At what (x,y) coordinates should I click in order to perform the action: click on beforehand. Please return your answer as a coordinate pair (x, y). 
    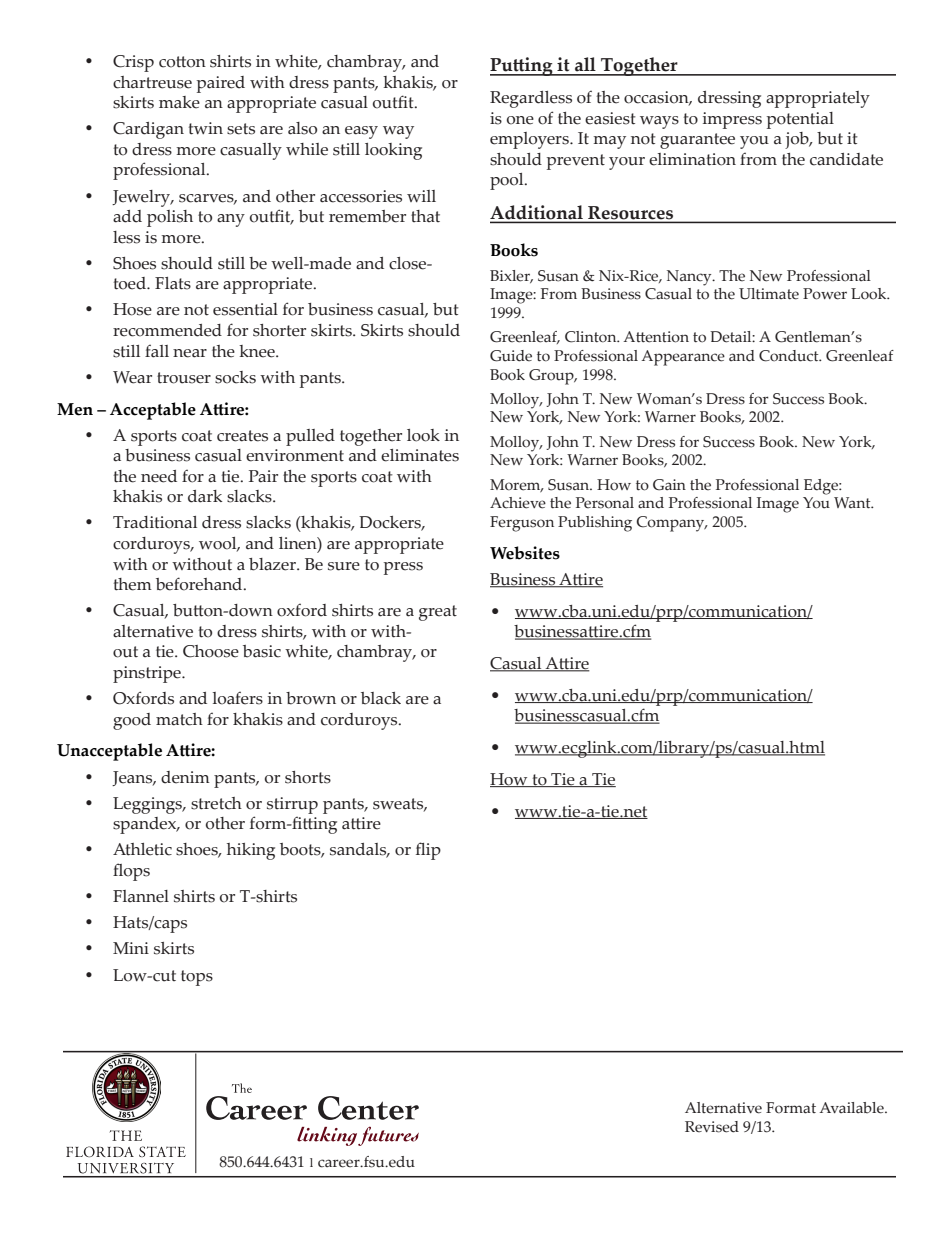
    Looking at the image, I should click on (200, 584).
